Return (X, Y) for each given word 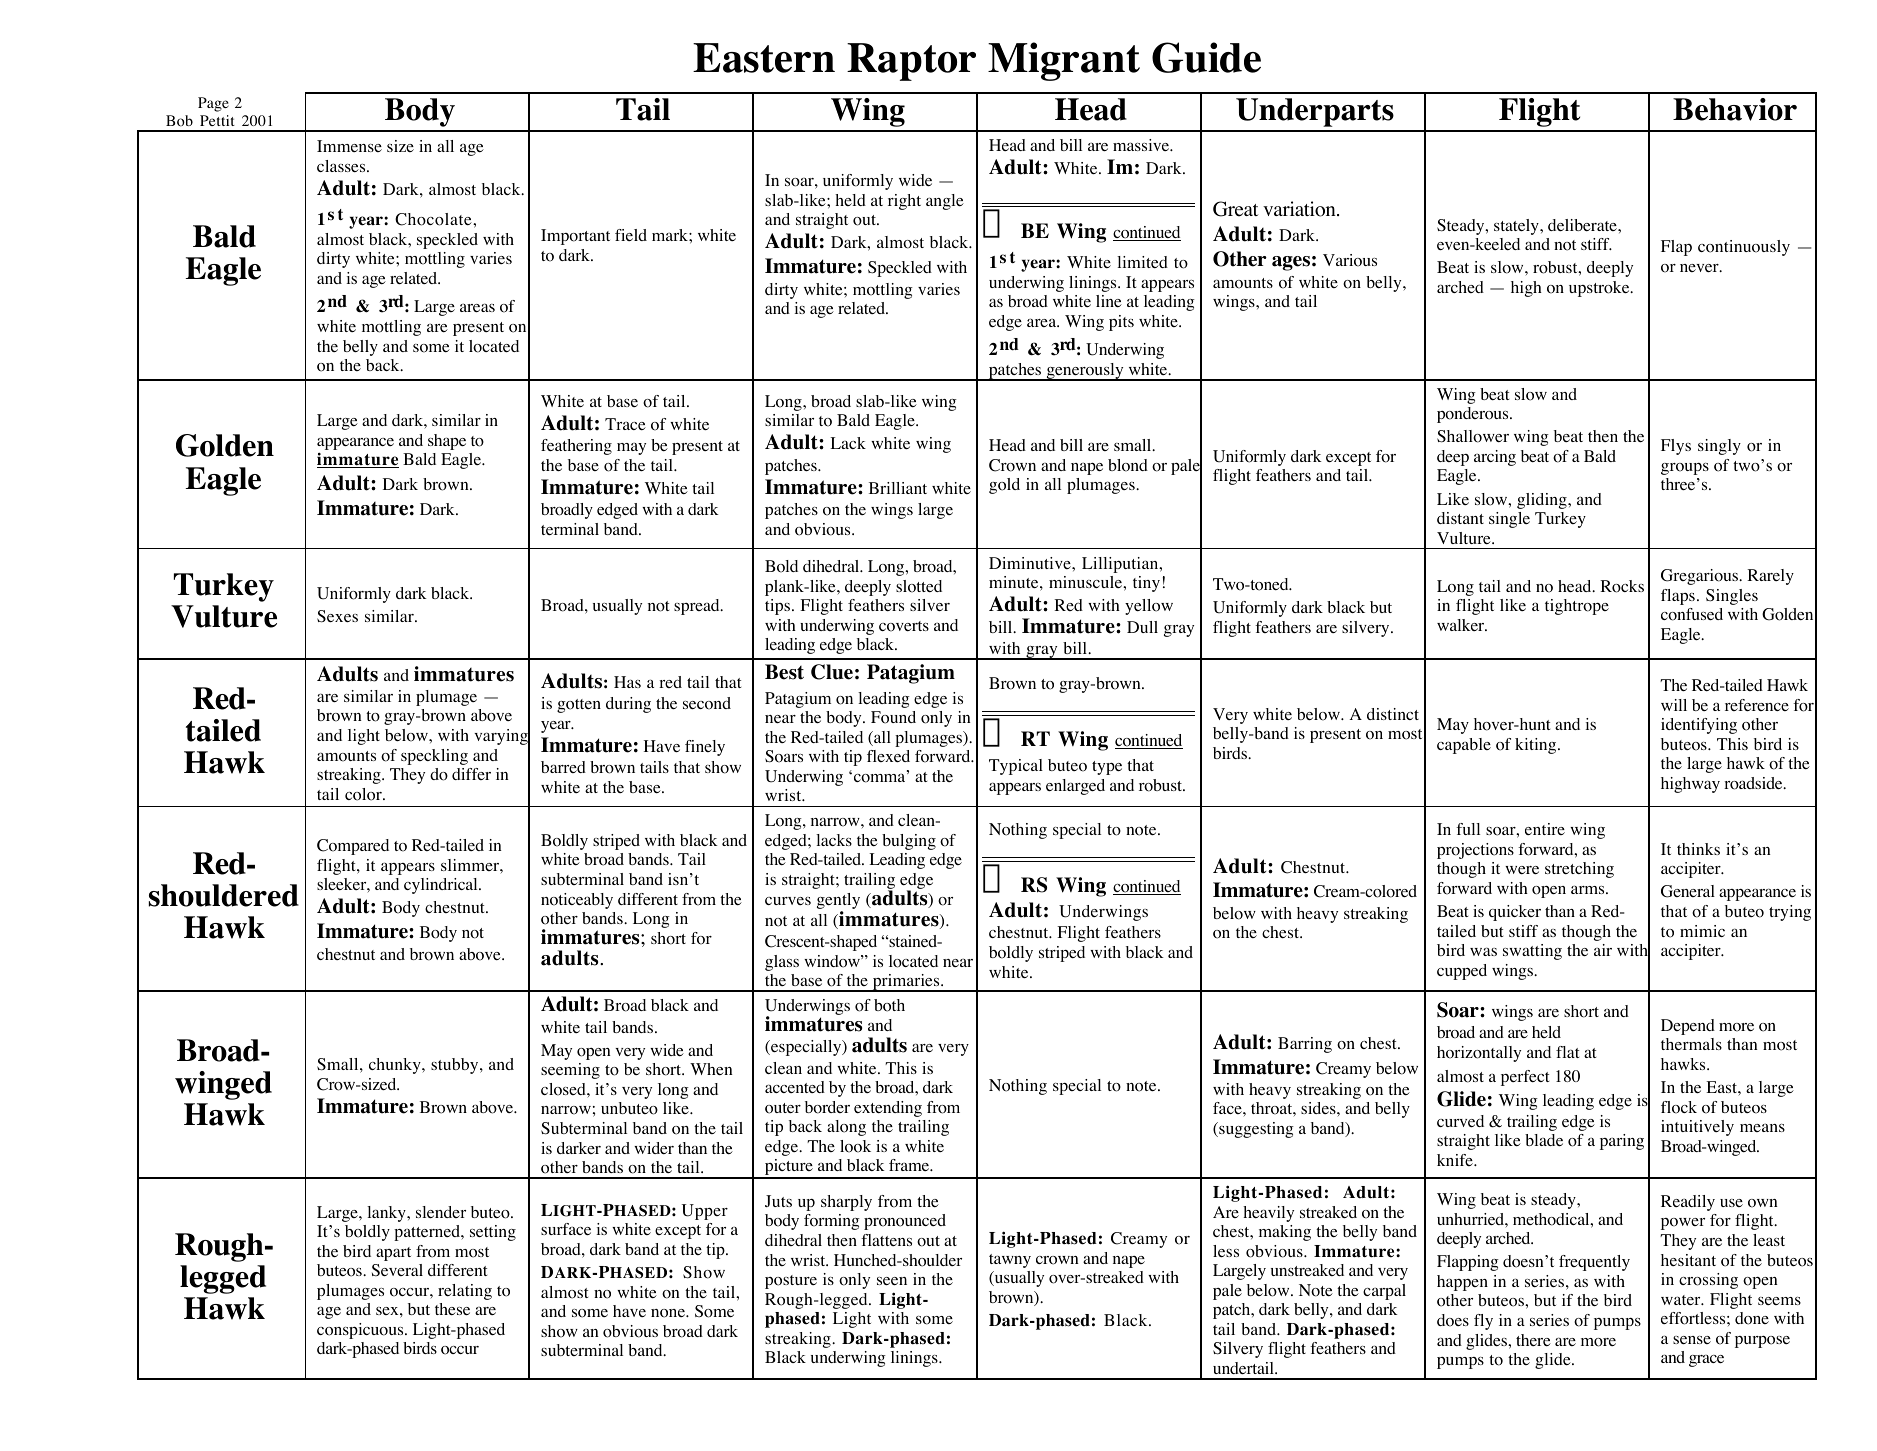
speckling (434, 757)
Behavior (1735, 109)
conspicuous (361, 1331)
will (1674, 705)
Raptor (911, 62)
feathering (576, 447)
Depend (1688, 1027)
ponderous (1474, 415)
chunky (396, 1066)
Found (893, 717)
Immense (349, 146)
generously (1085, 372)
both (889, 1005)
